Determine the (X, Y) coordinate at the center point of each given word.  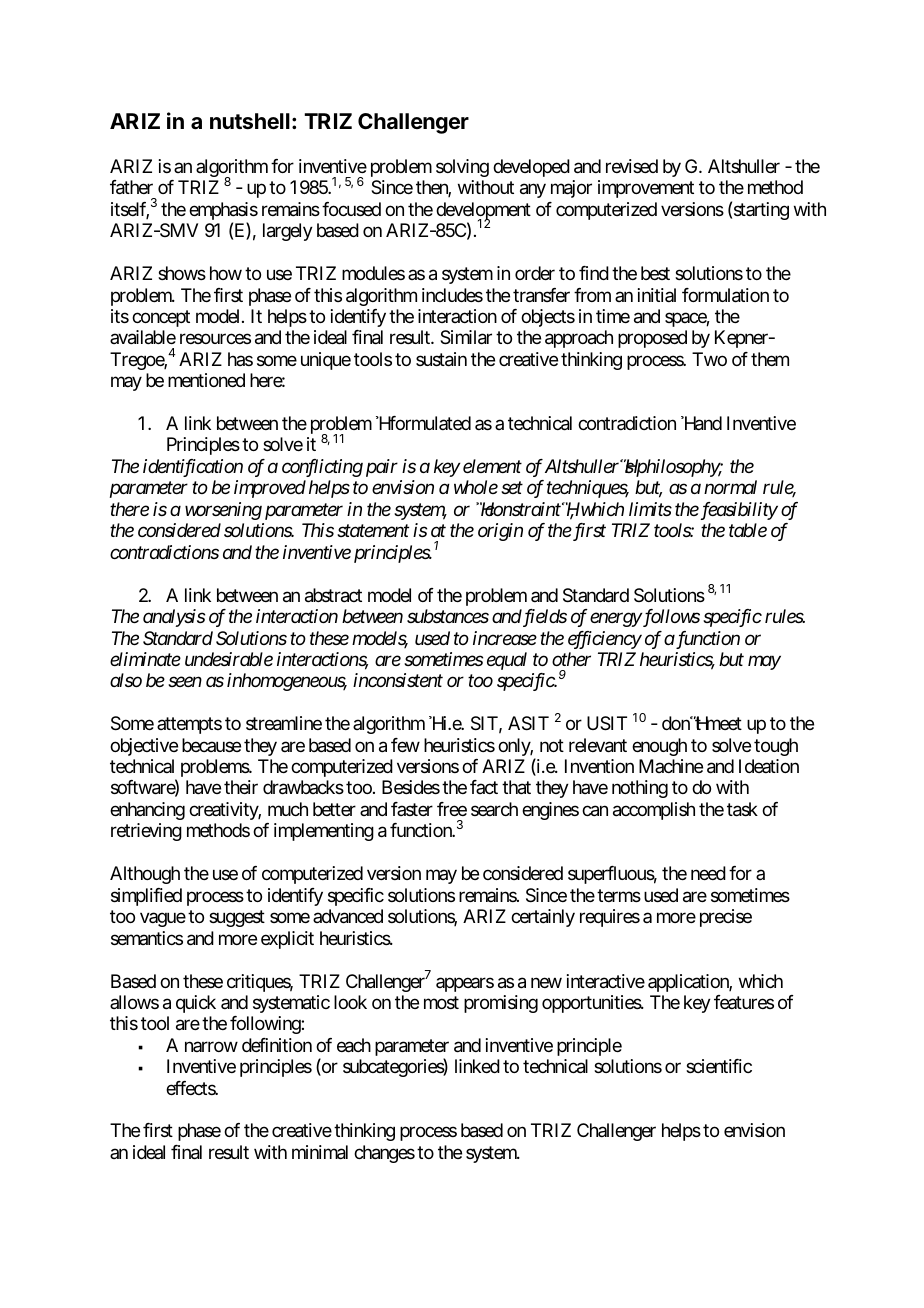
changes (384, 1154)
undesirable (229, 659)
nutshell (250, 121)
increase (505, 638)
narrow (211, 1046)
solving (462, 168)
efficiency (605, 640)
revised (632, 166)
